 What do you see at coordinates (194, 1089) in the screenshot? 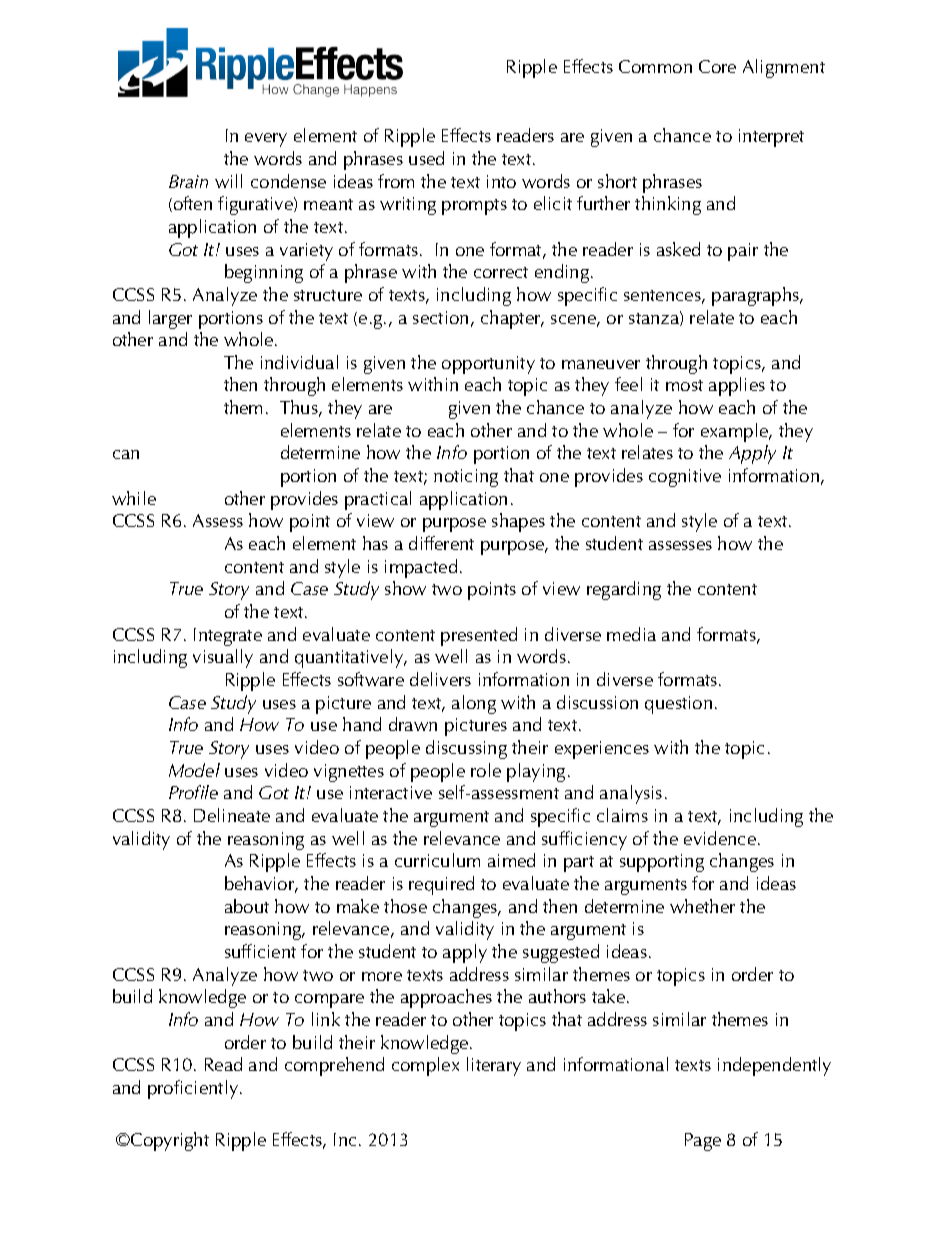
I see `proficiently` at bounding box center [194, 1089].
